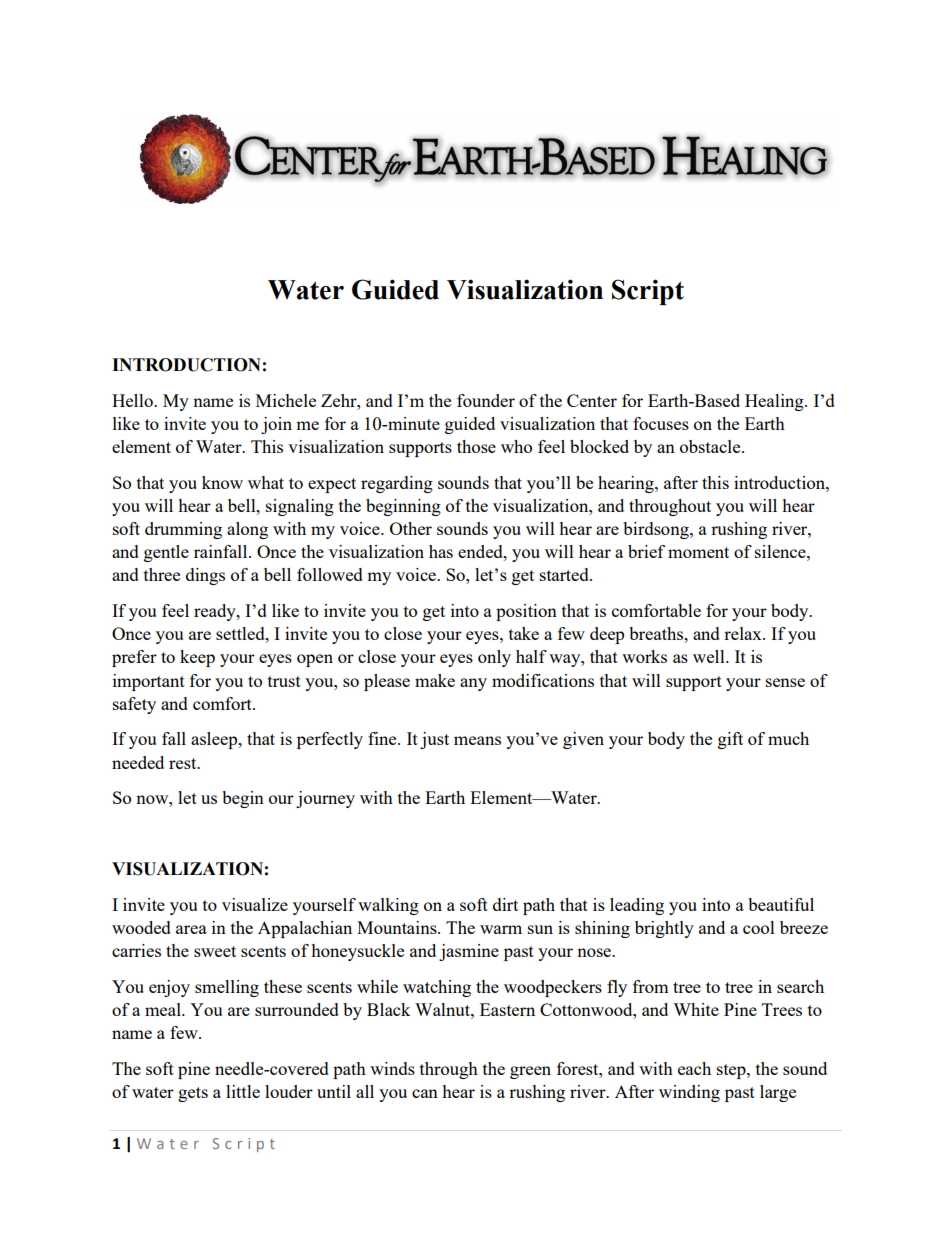 The width and height of the page is (952, 1233). I want to click on dings, so click(205, 576).
